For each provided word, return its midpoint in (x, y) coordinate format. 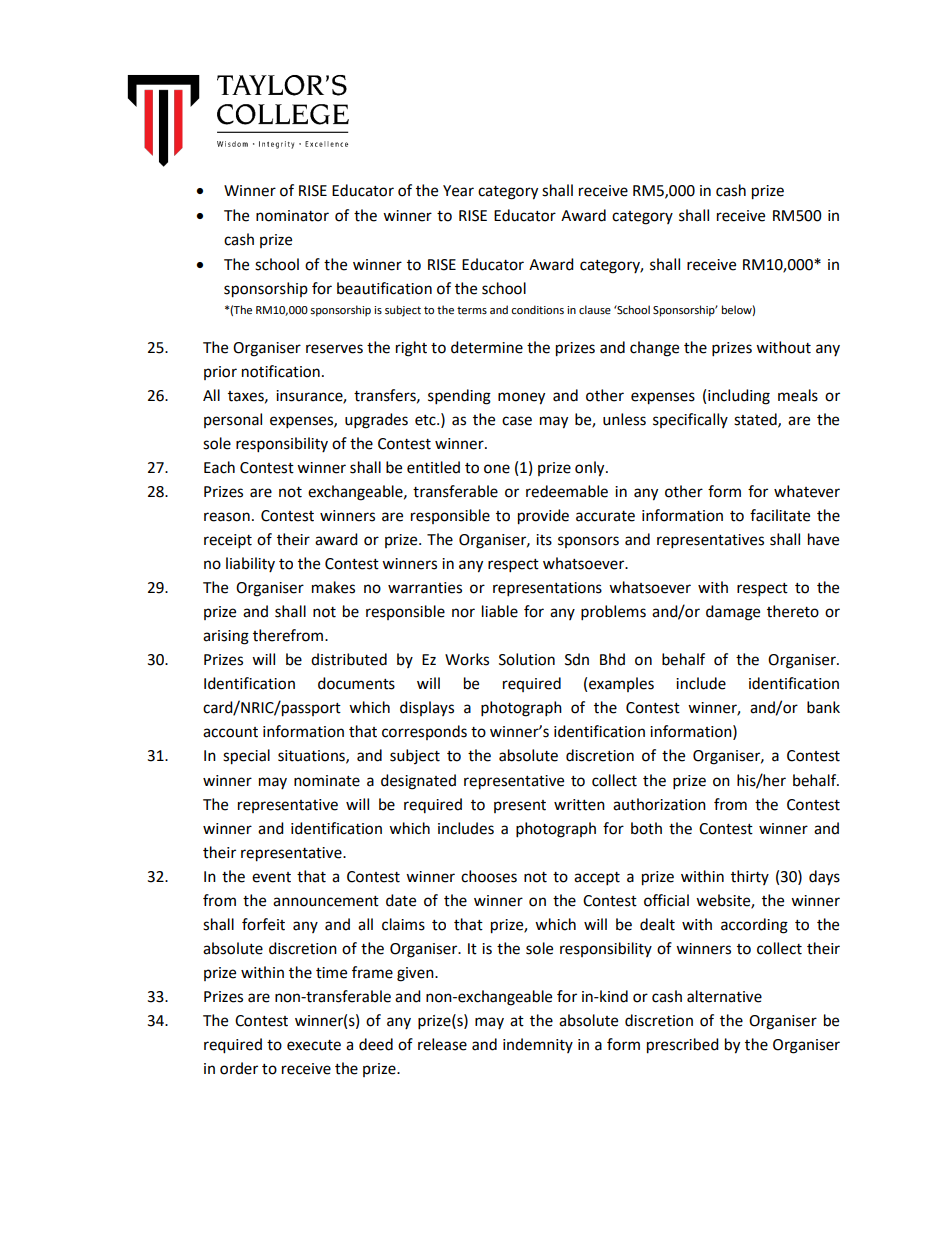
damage (733, 613)
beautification (384, 288)
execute (314, 1045)
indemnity (538, 1045)
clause (595, 309)
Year (458, 191)
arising (226, 637)
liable (500, 611)
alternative (724, 996)
